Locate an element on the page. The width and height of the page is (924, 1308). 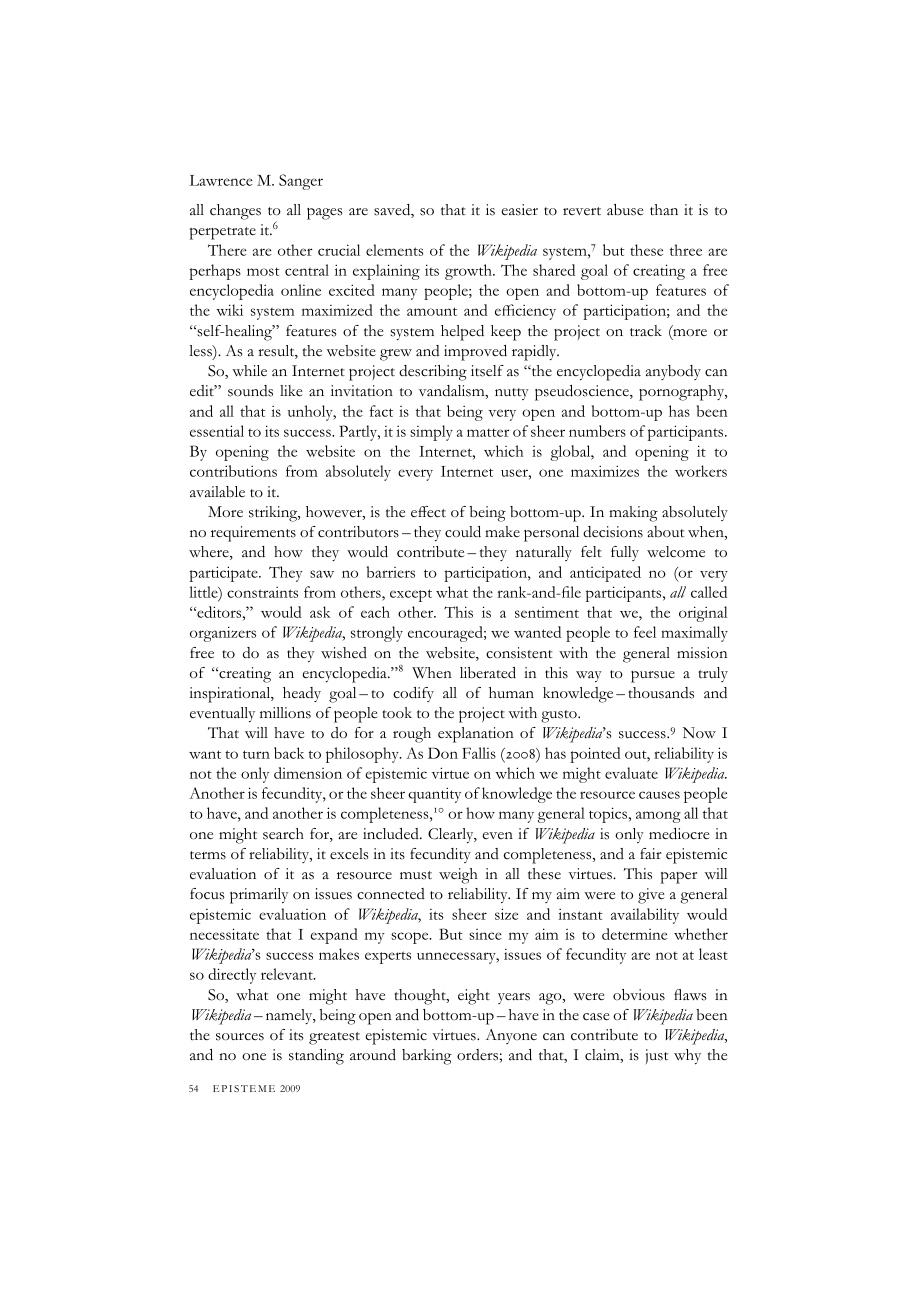
changes is located at coordinates (235, 212).
